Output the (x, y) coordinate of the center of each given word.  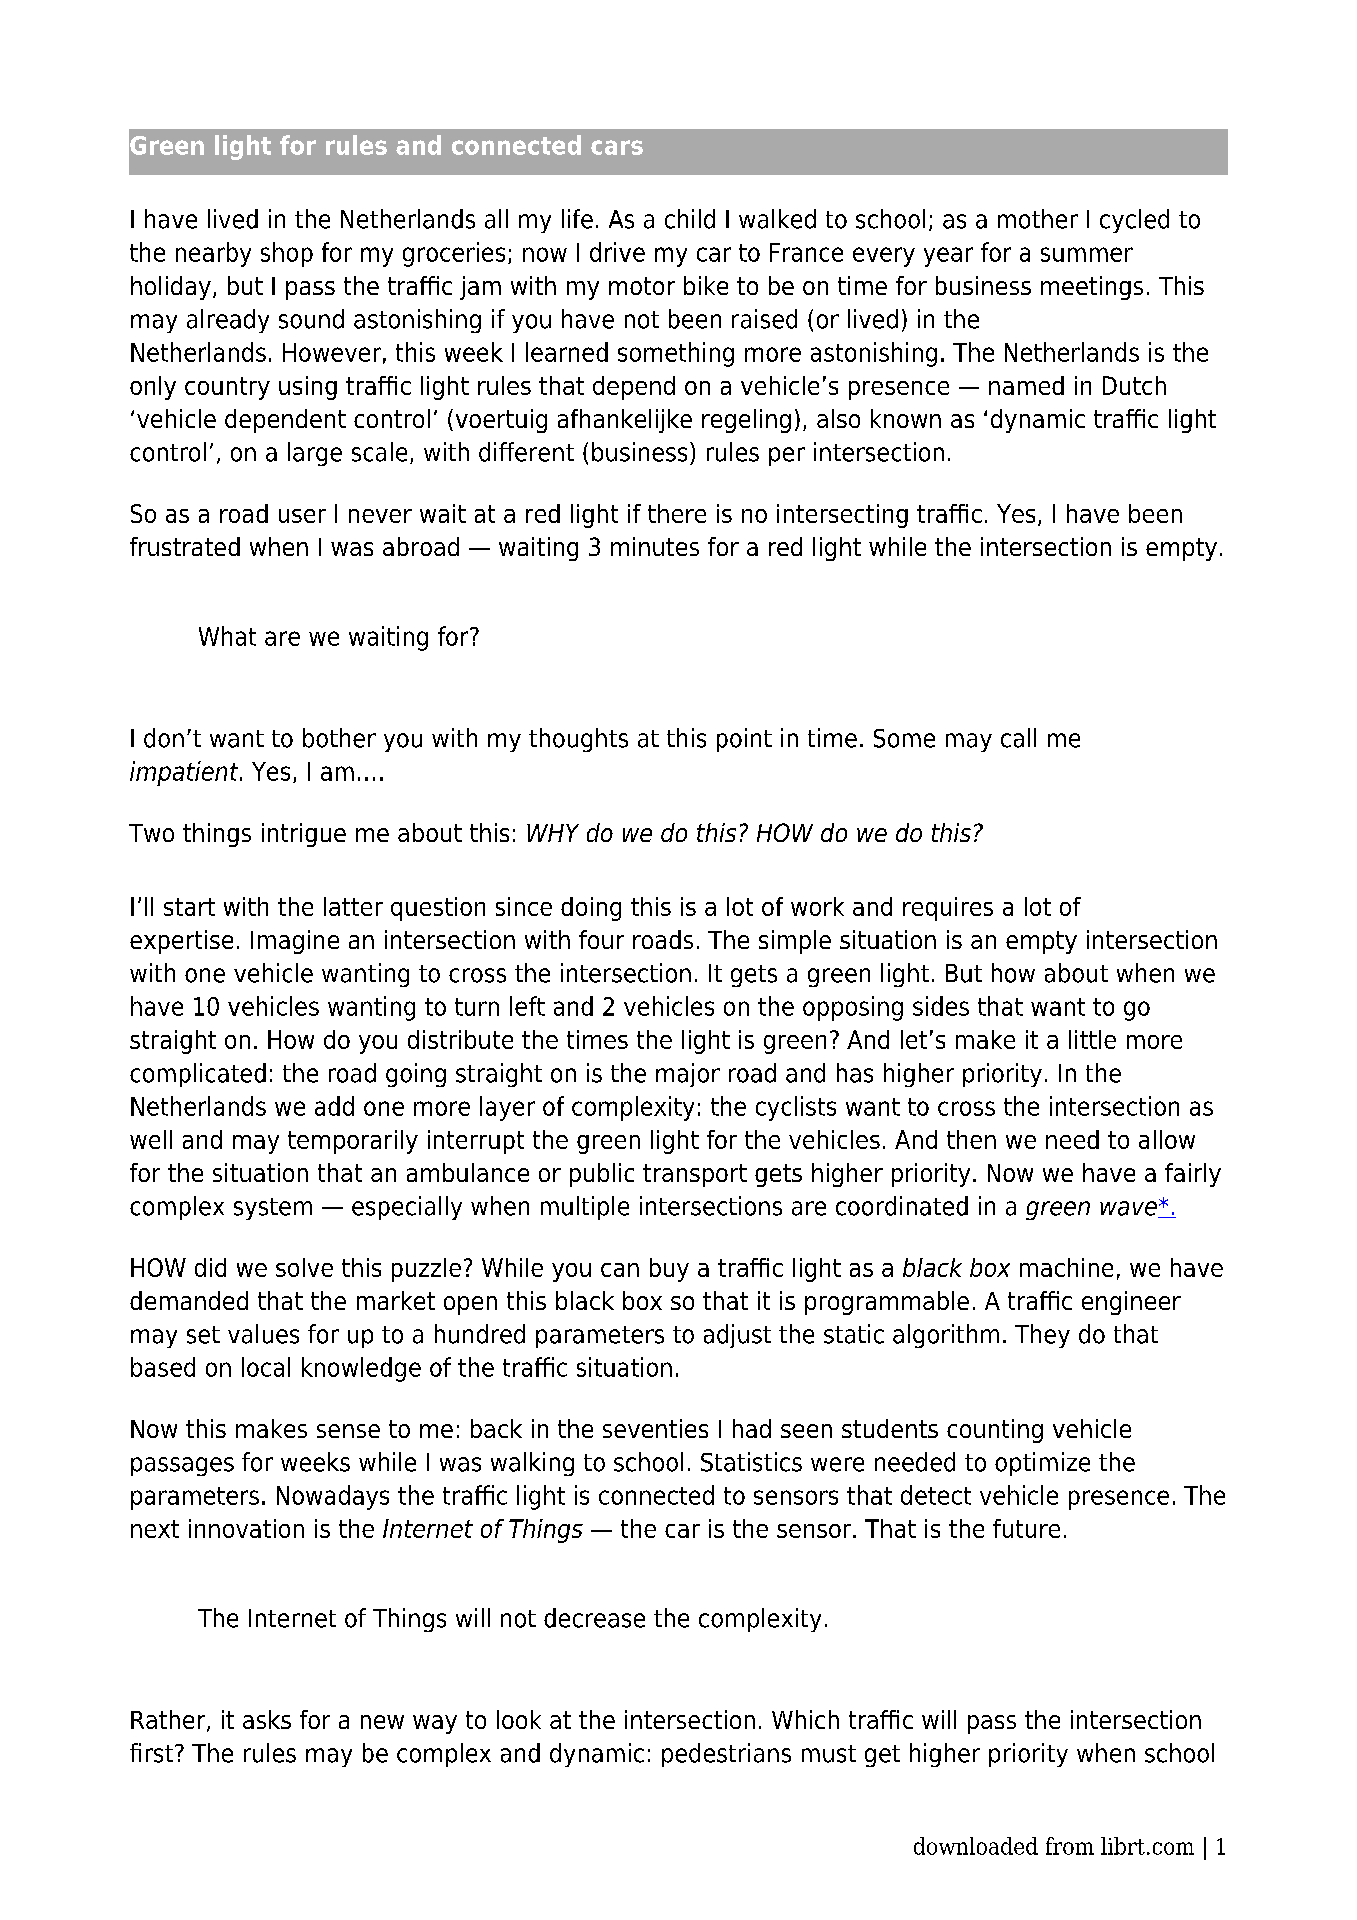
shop (287, 254)
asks (267, 1719)
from (1070, 1846)
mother (1038, 219)
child (690, 219)
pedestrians (726, 1755)
